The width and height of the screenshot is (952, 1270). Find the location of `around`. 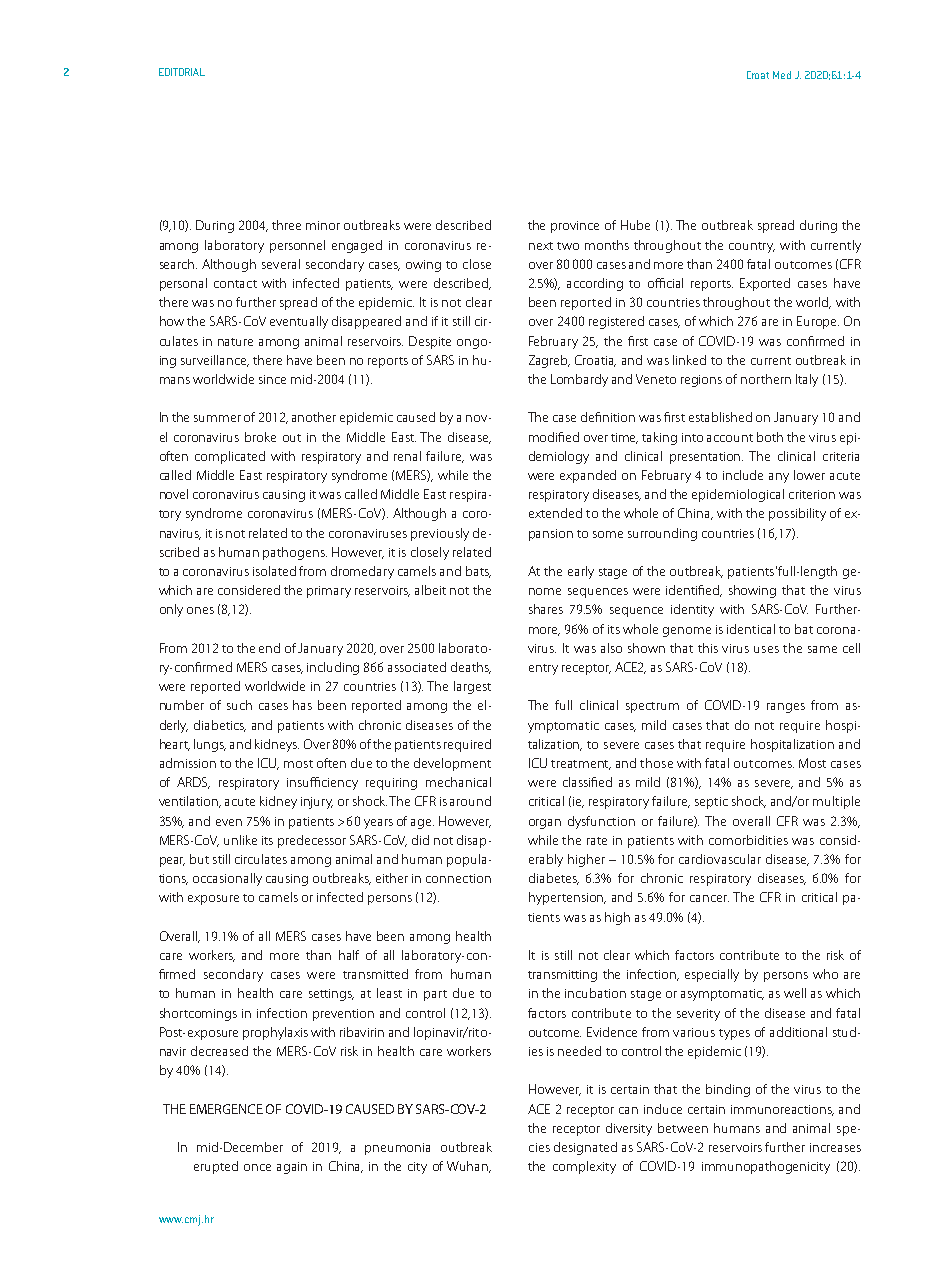

around is located at coordinates (470, 801).
